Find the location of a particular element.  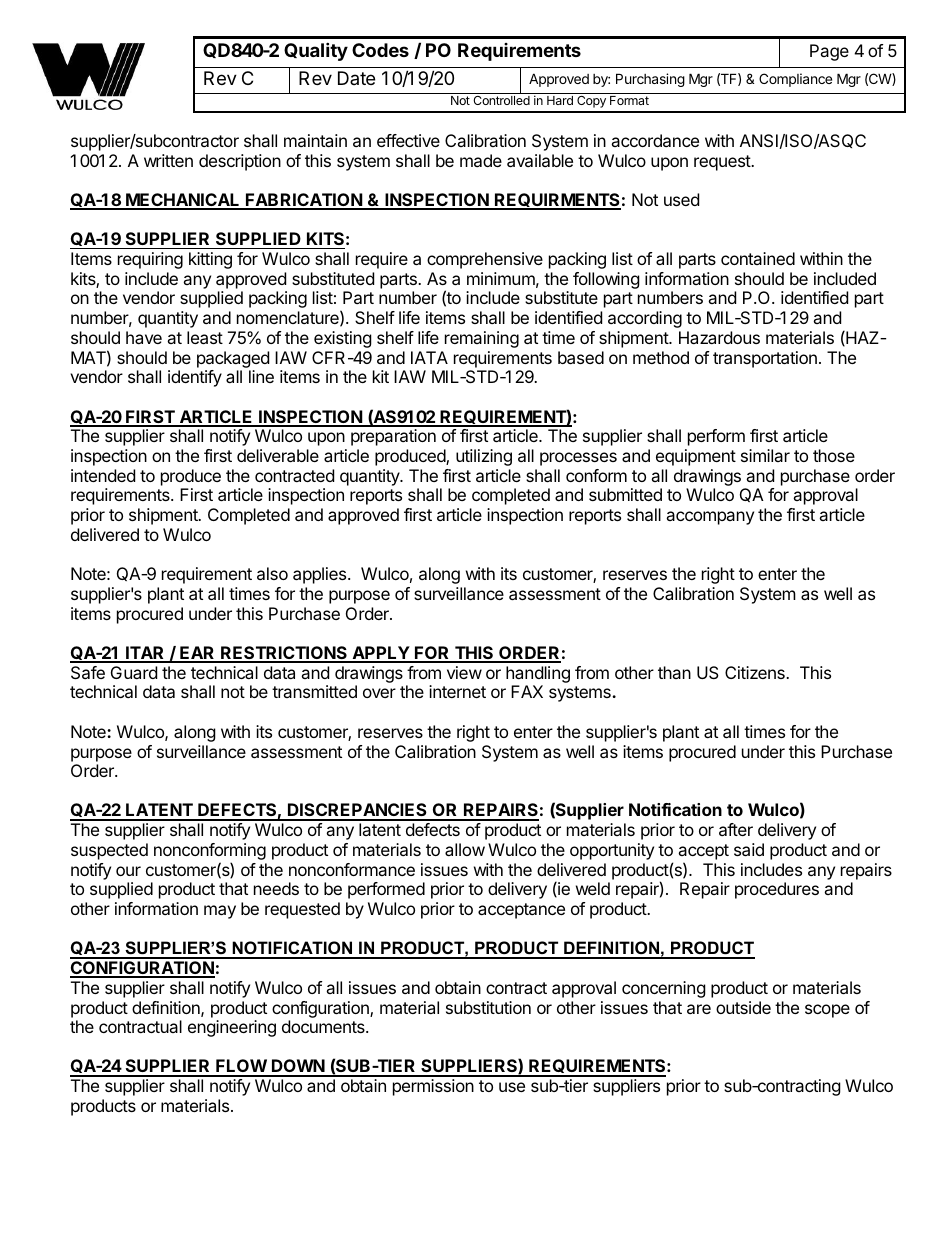

Compliance is located at coordinates (795, 80).
